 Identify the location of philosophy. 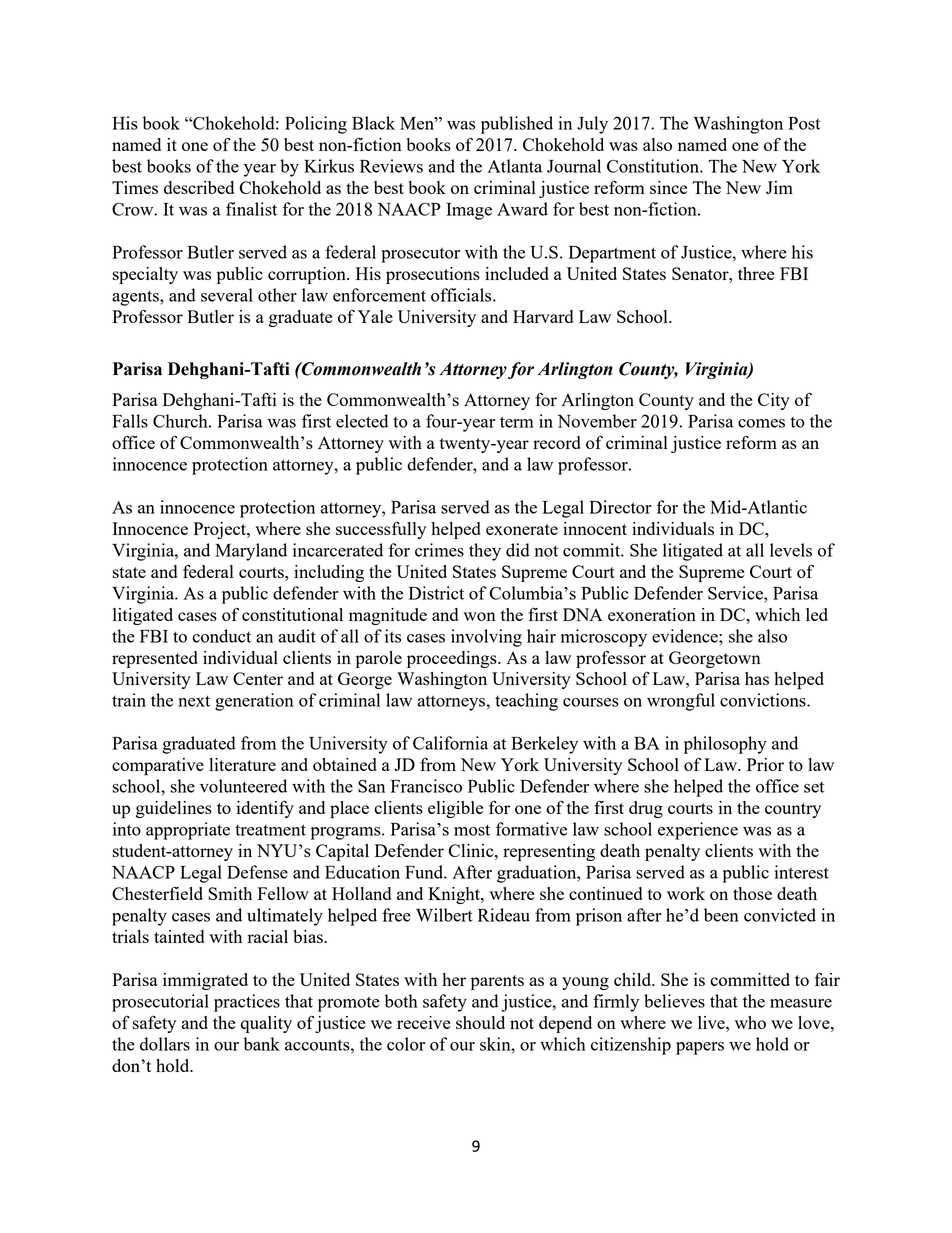
(725, 745).
